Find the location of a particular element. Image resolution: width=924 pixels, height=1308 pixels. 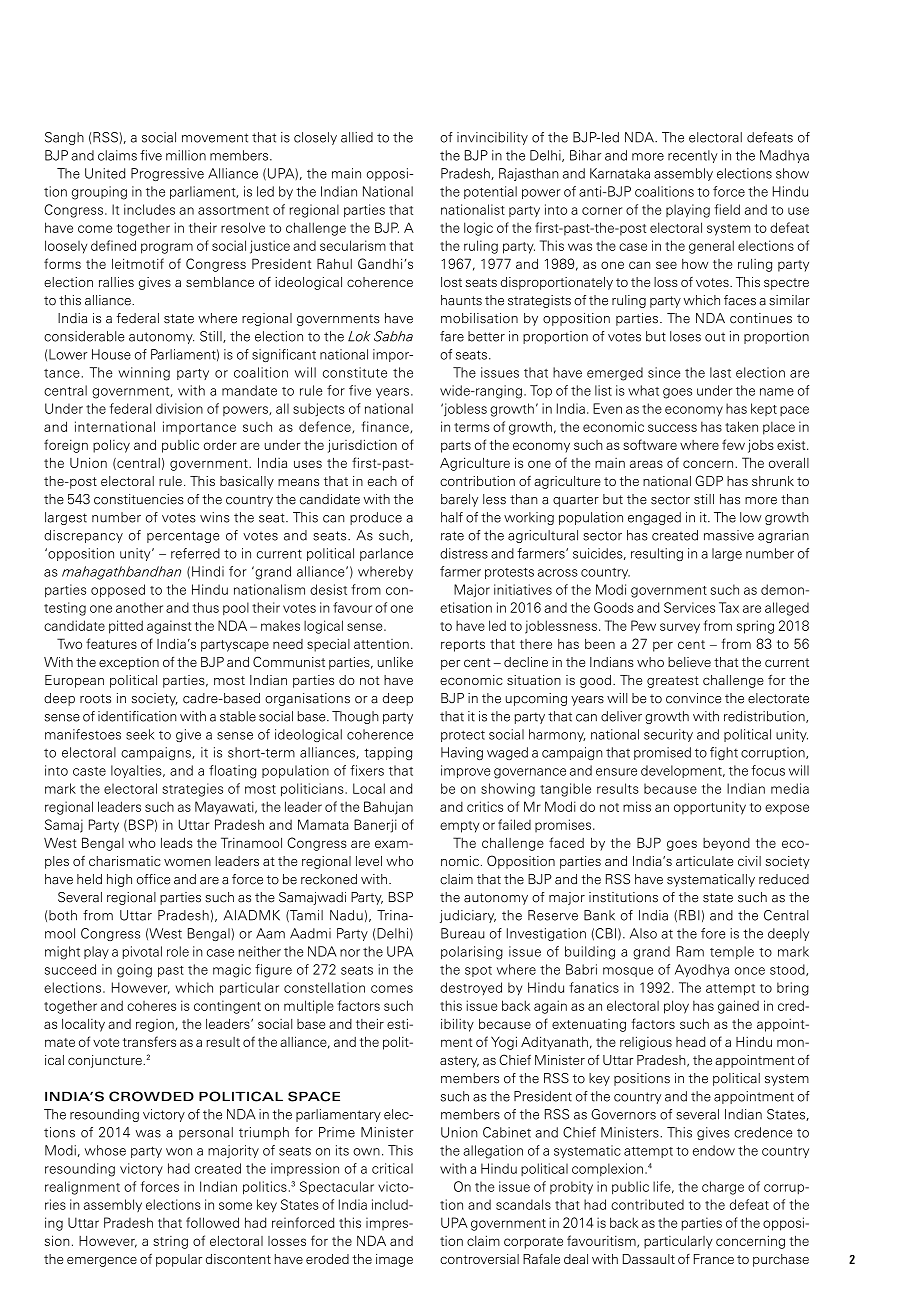

constituencies is located at coordinates (139, 499).
